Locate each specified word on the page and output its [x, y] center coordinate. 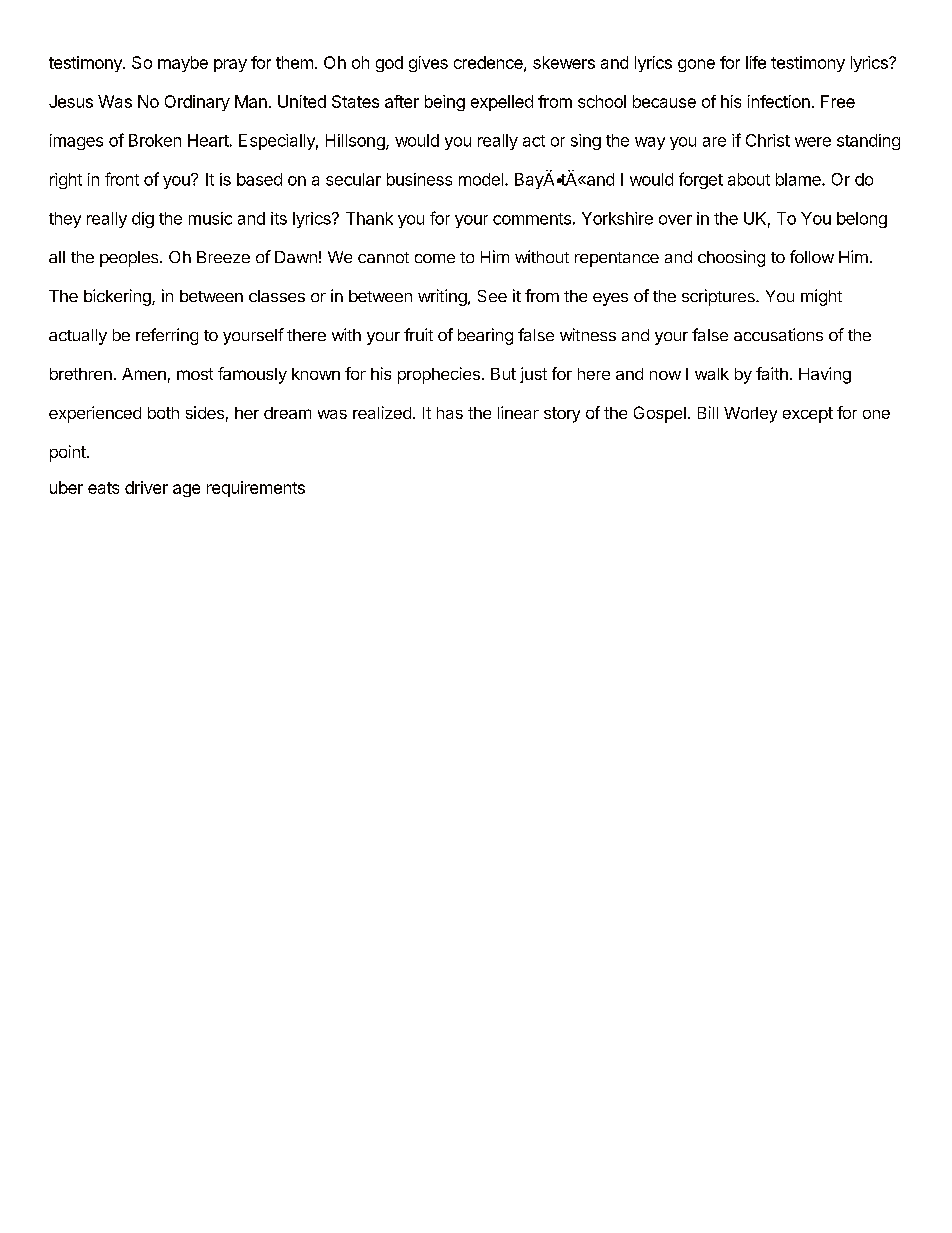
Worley [750, 415]
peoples [130, 259]
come [435, 258]
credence [489, 63]
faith [772, 373]
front [122, 179]
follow [812, 256]
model [481, 179]
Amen [144, 374]
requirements [256, 489]
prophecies [439, 375]
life [756, 62]
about [749, 179]
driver [146, 487]
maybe [183, 64]
